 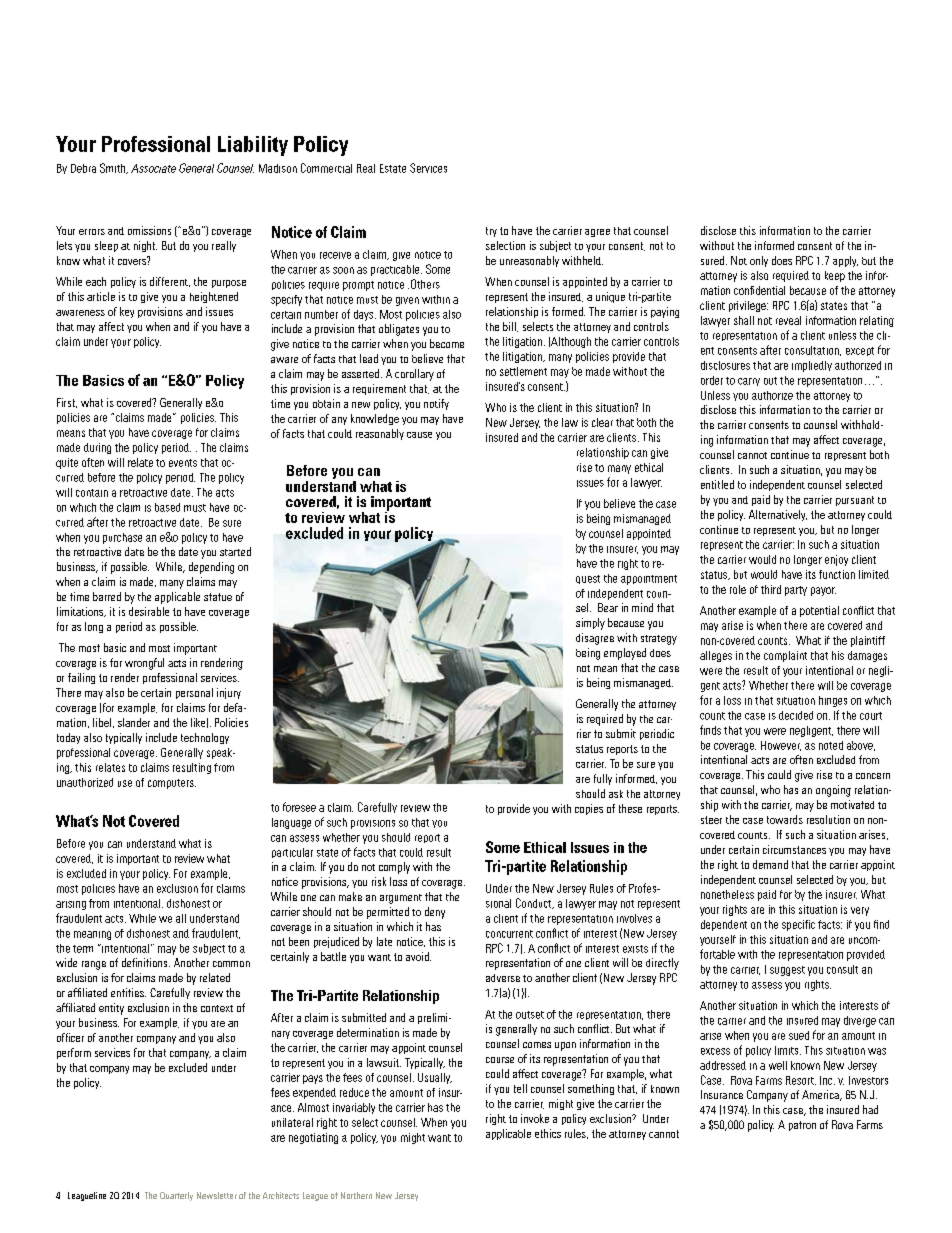 What do you see at coordinates (759, 261) in the screenshot?
I see `only` at bounding box center [759, 261].
